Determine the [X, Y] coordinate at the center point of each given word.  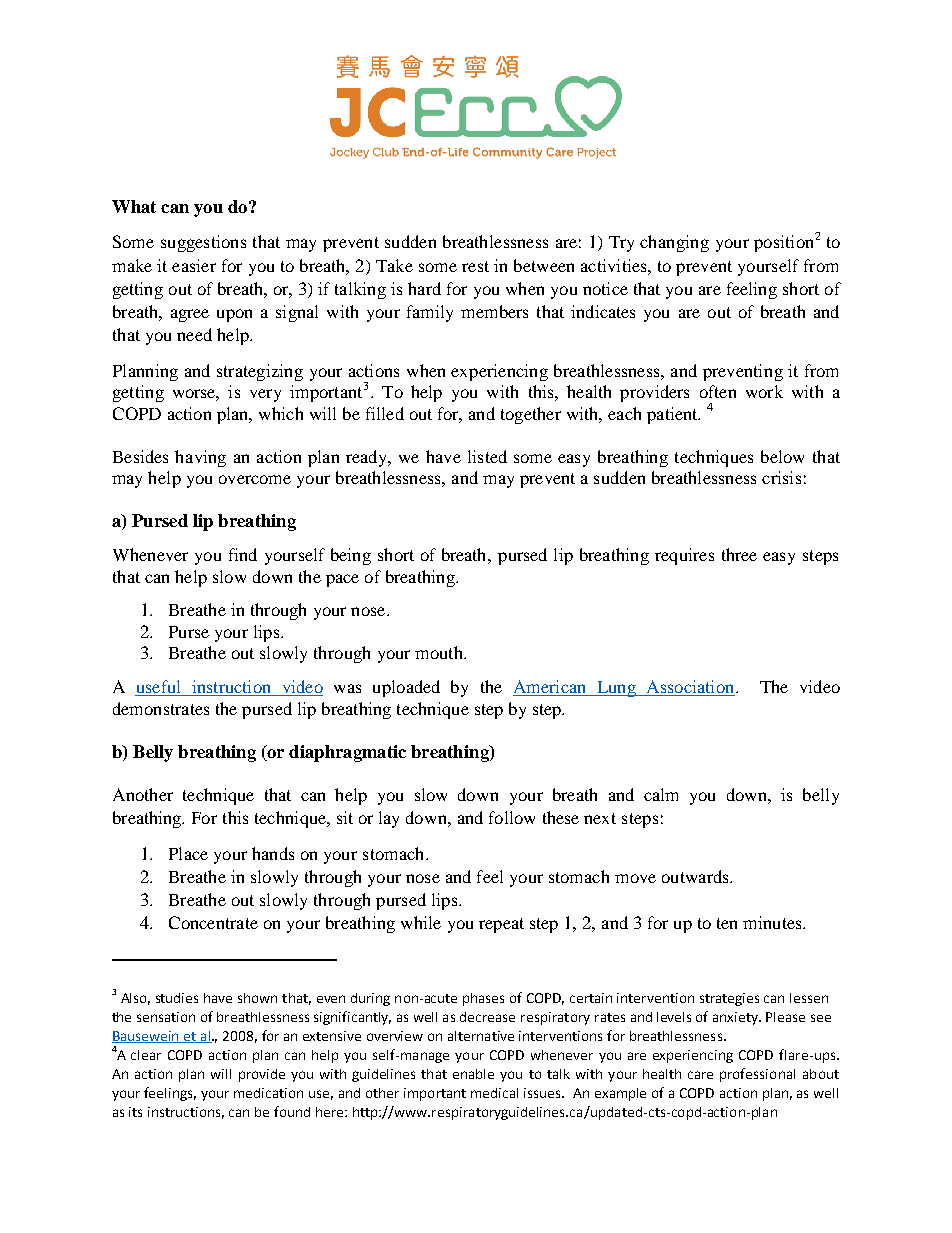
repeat [501, 925]
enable [473, 1074]
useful [159, 688]
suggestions [203, 243]
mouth [440, 652]
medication [268, 1093]
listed [487, 456]
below [782, 456]
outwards [696, 876]
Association [690, 688]
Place [188, 853]
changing [674, 243]
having [200, 458]
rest [475, 266]
